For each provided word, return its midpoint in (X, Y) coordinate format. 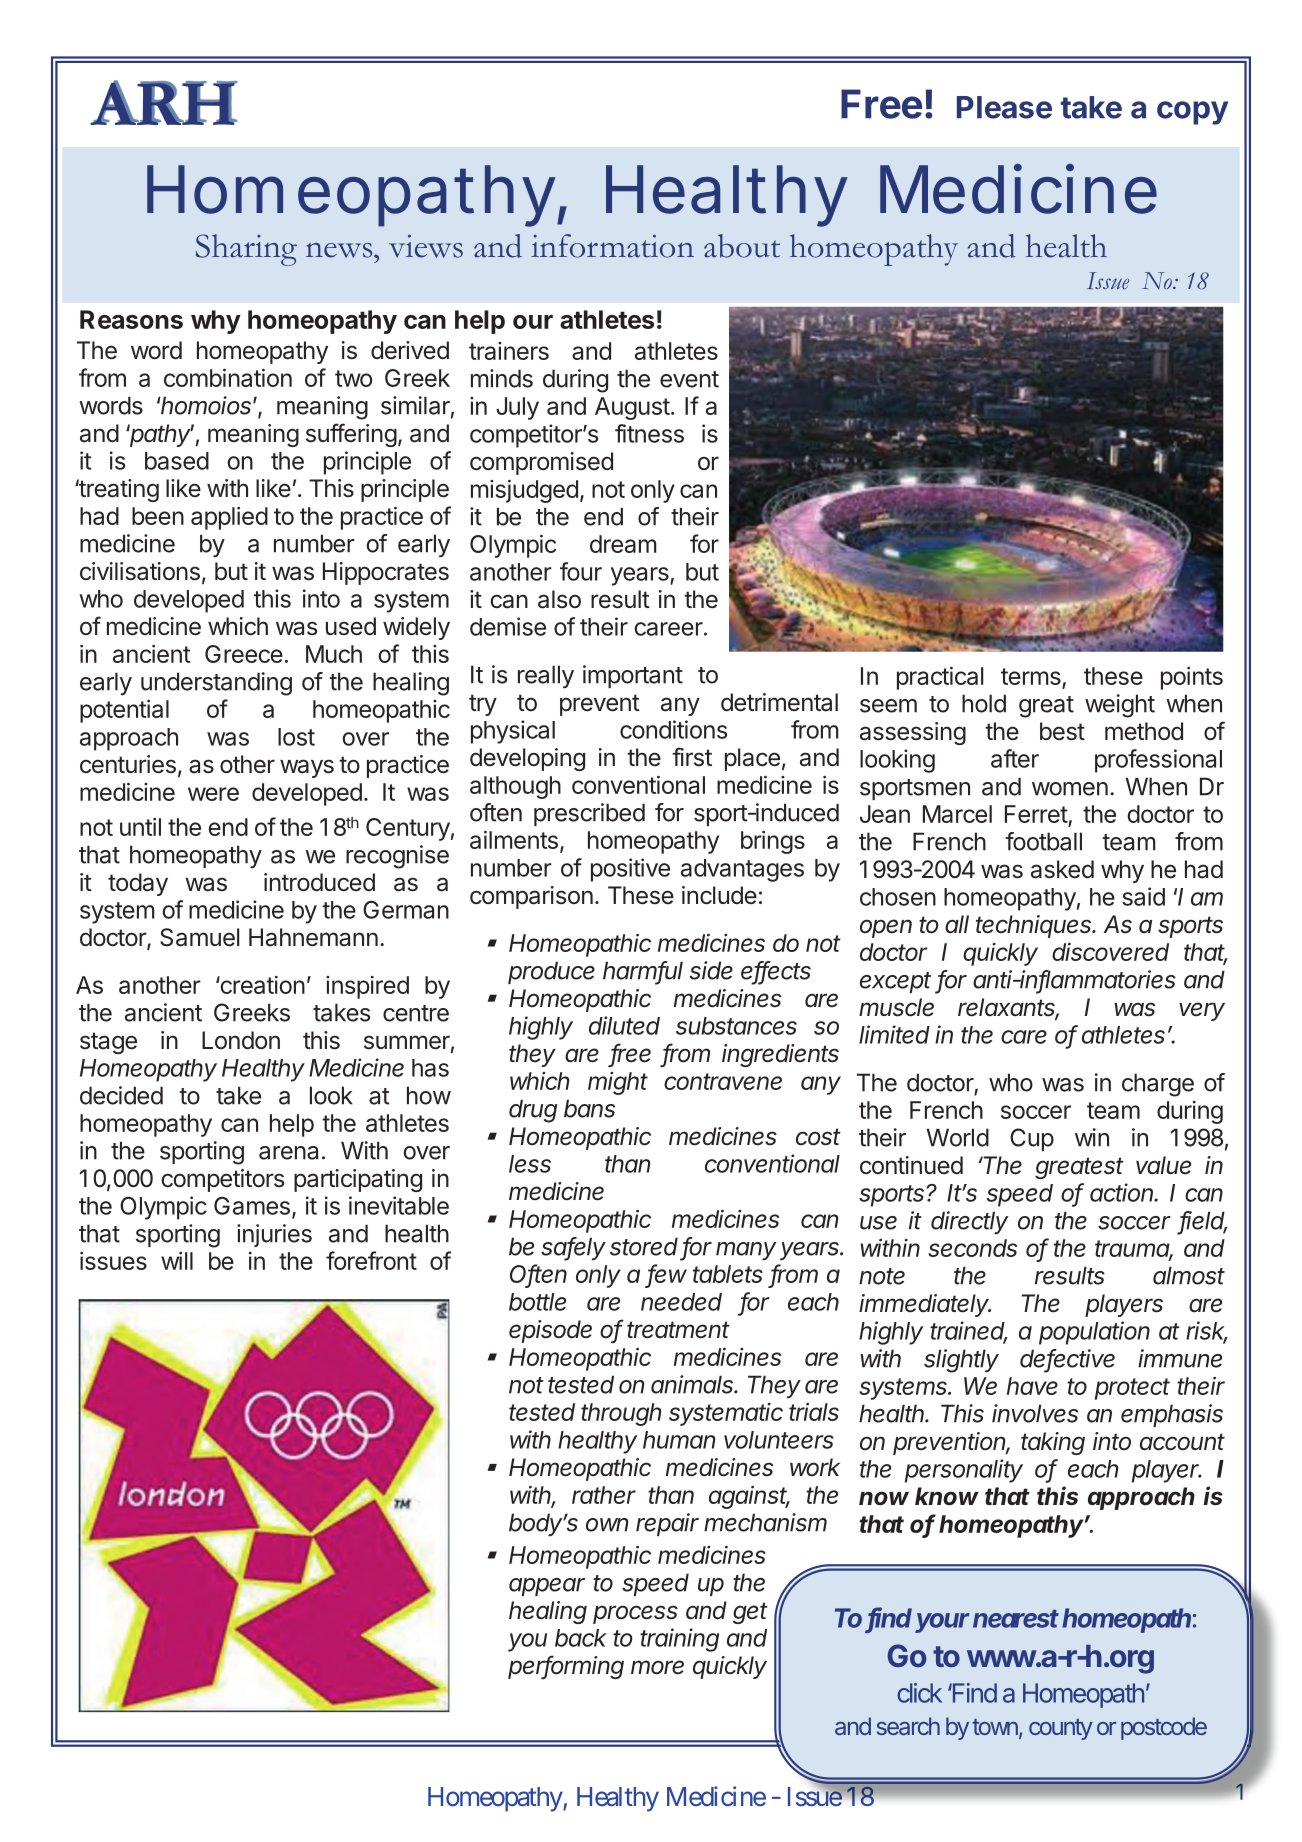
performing (566, 1667)
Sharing (246, 250)
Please (1004, 107)
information (612, 246)
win (1092, 1137)
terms (1032, 678)
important (633, 676)
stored (644, 1246)
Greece (244, 654)
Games (252, 1206)
